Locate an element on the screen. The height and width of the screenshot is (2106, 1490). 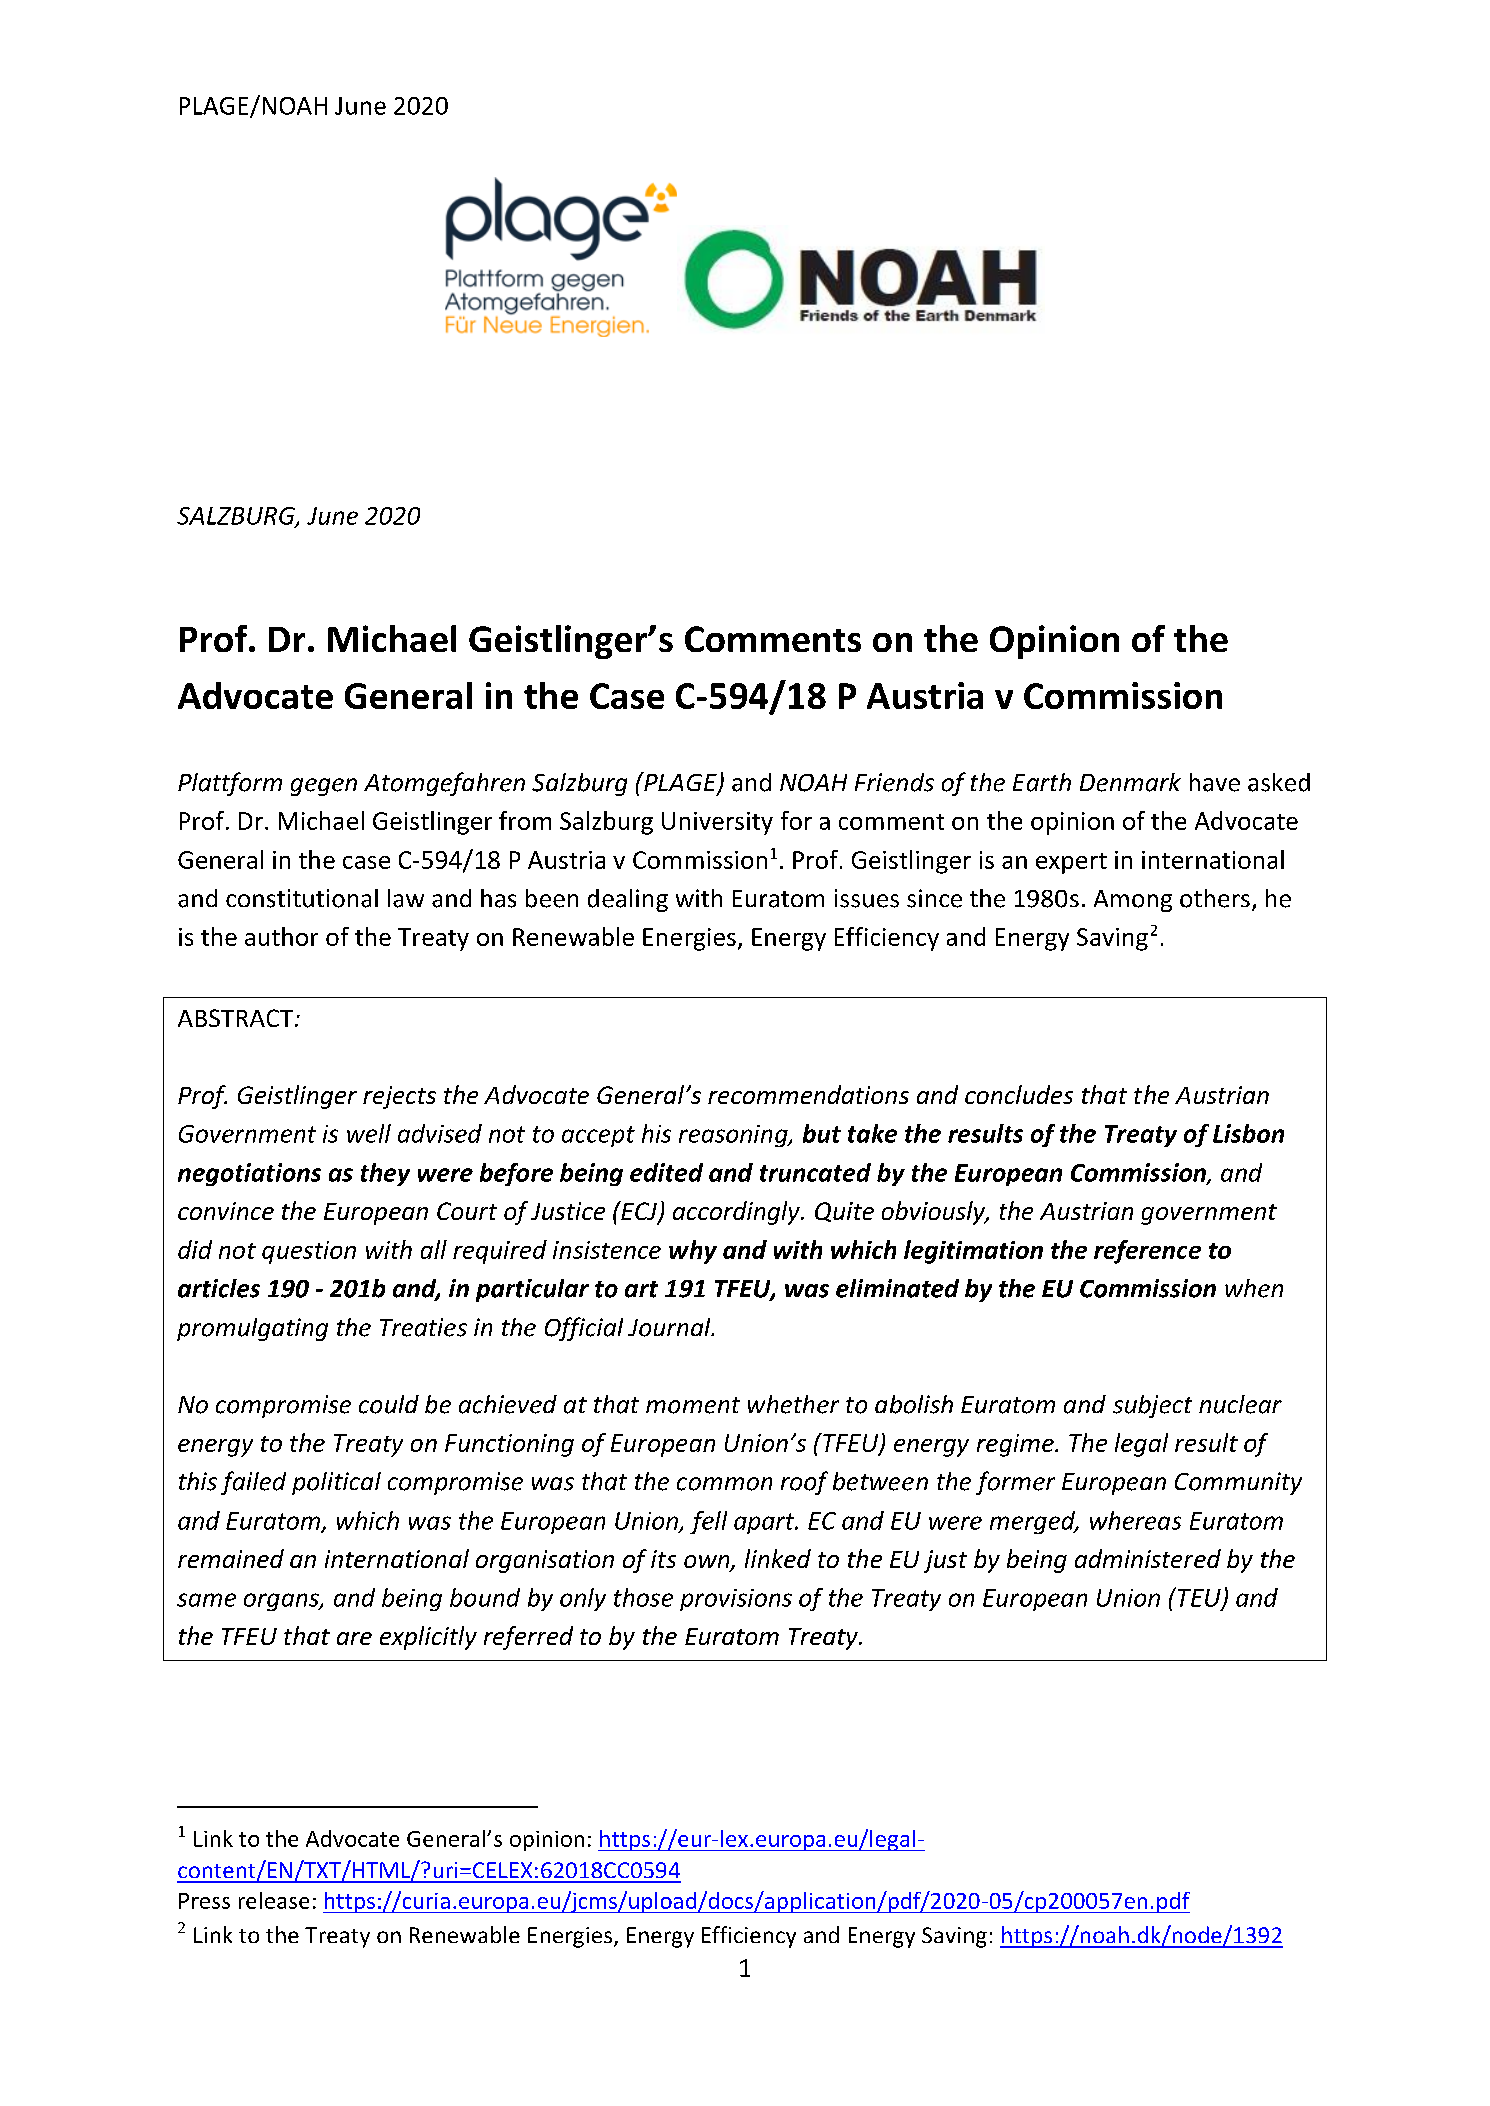
gegen is located at coordinates (324, 787).
